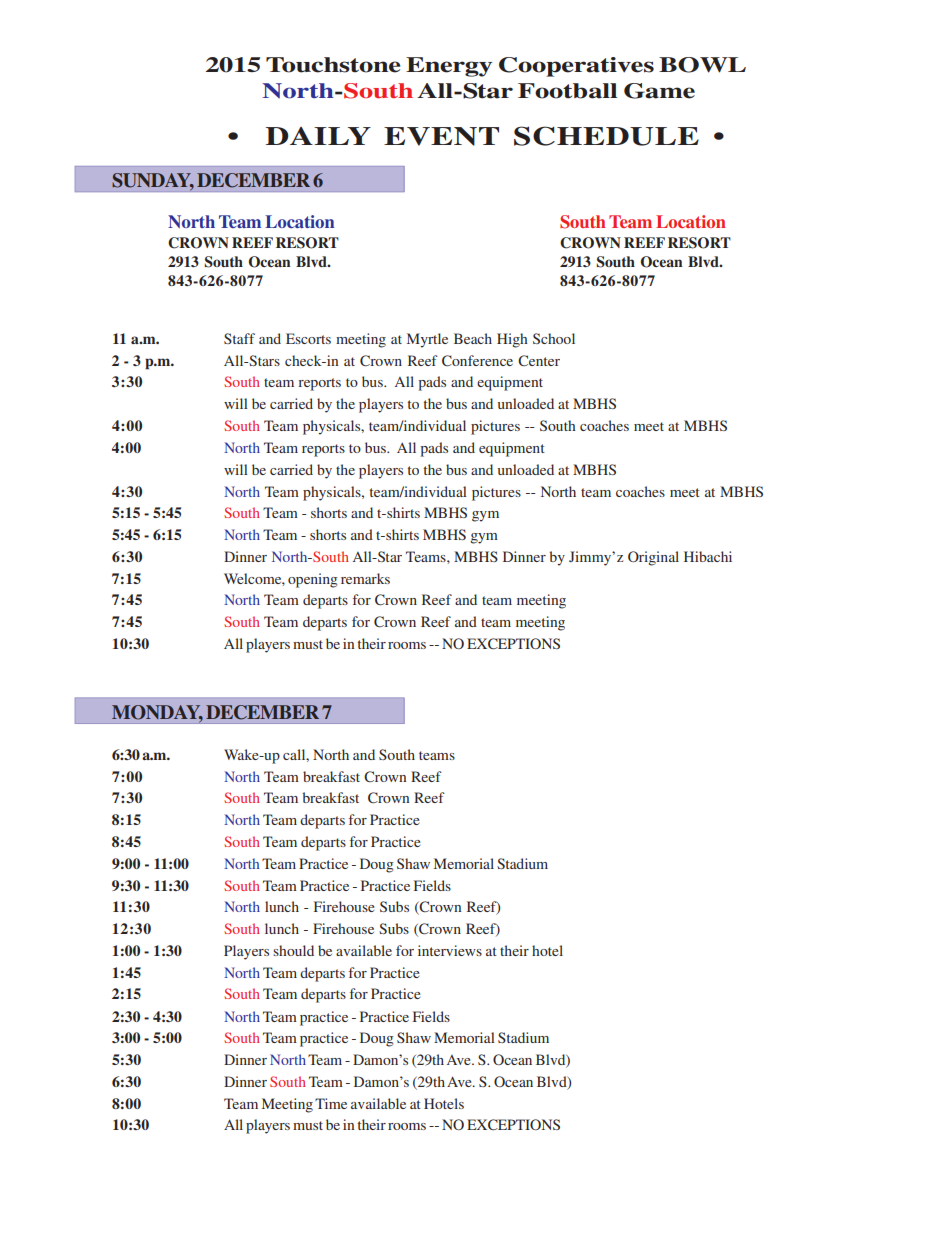  I want to click on Myrtle, so click(427, 340).
